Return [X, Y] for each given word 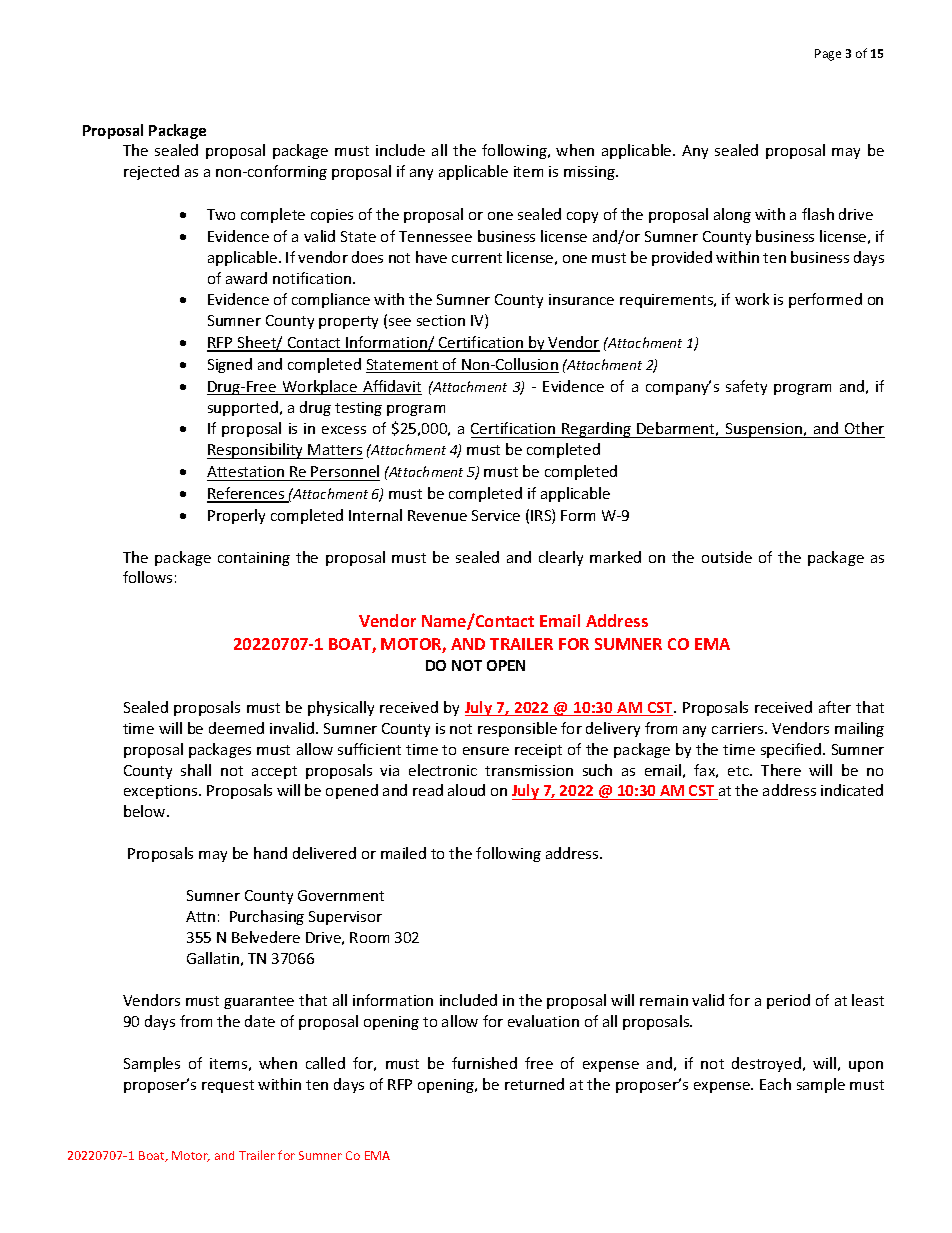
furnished [484, 1063]
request [228, 1086]
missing [590, 173]
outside [727, 557]
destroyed [766, 1064]
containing [254, 559]
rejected [151, 172]
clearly [561, 558]
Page [828, 55]
